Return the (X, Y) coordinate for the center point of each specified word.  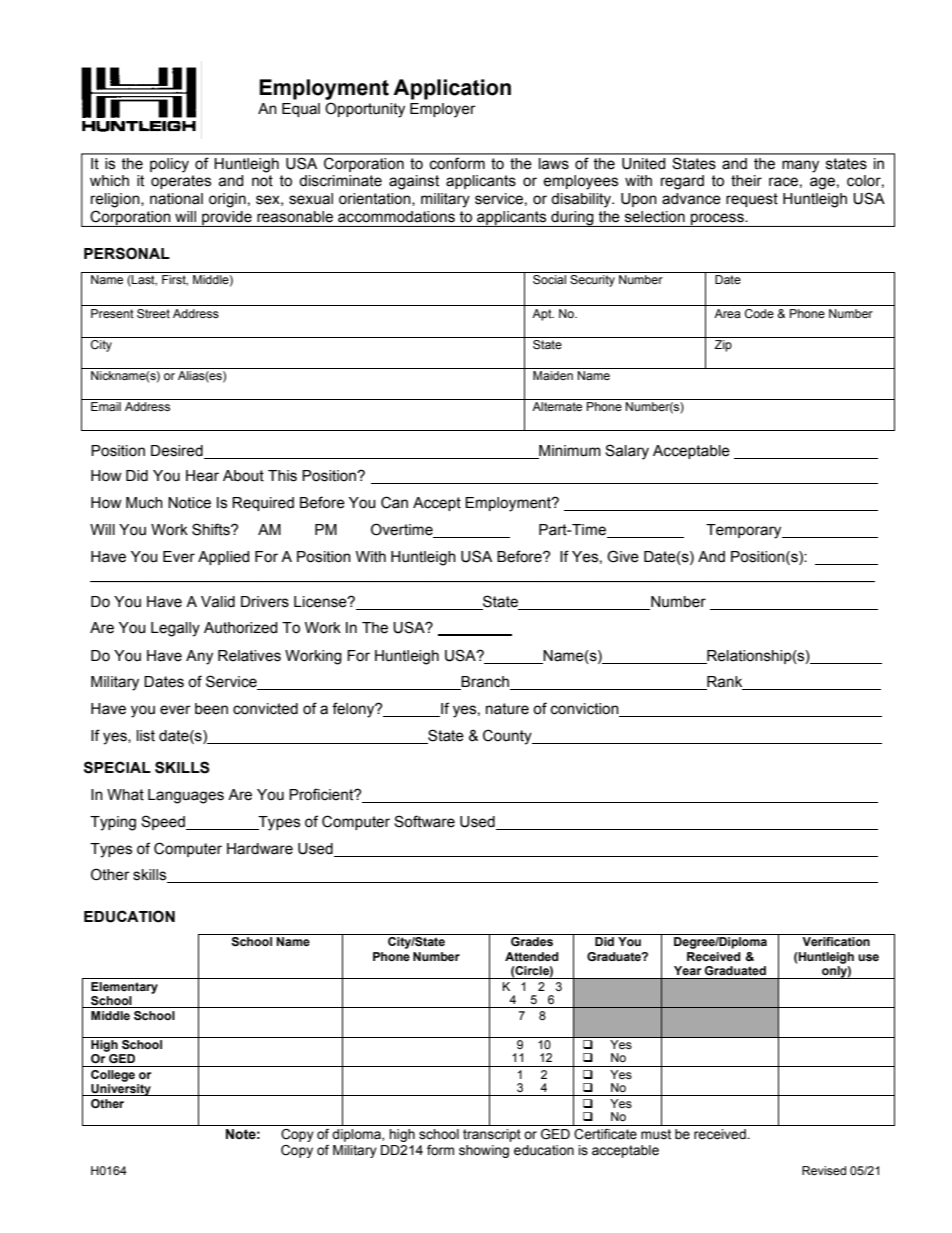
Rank (725, 683)
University (121, 1090)
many (800, 166)
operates (181, 182)
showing (484, 1151)
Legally (175, 629)
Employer (443, 110)
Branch (486, 683)
